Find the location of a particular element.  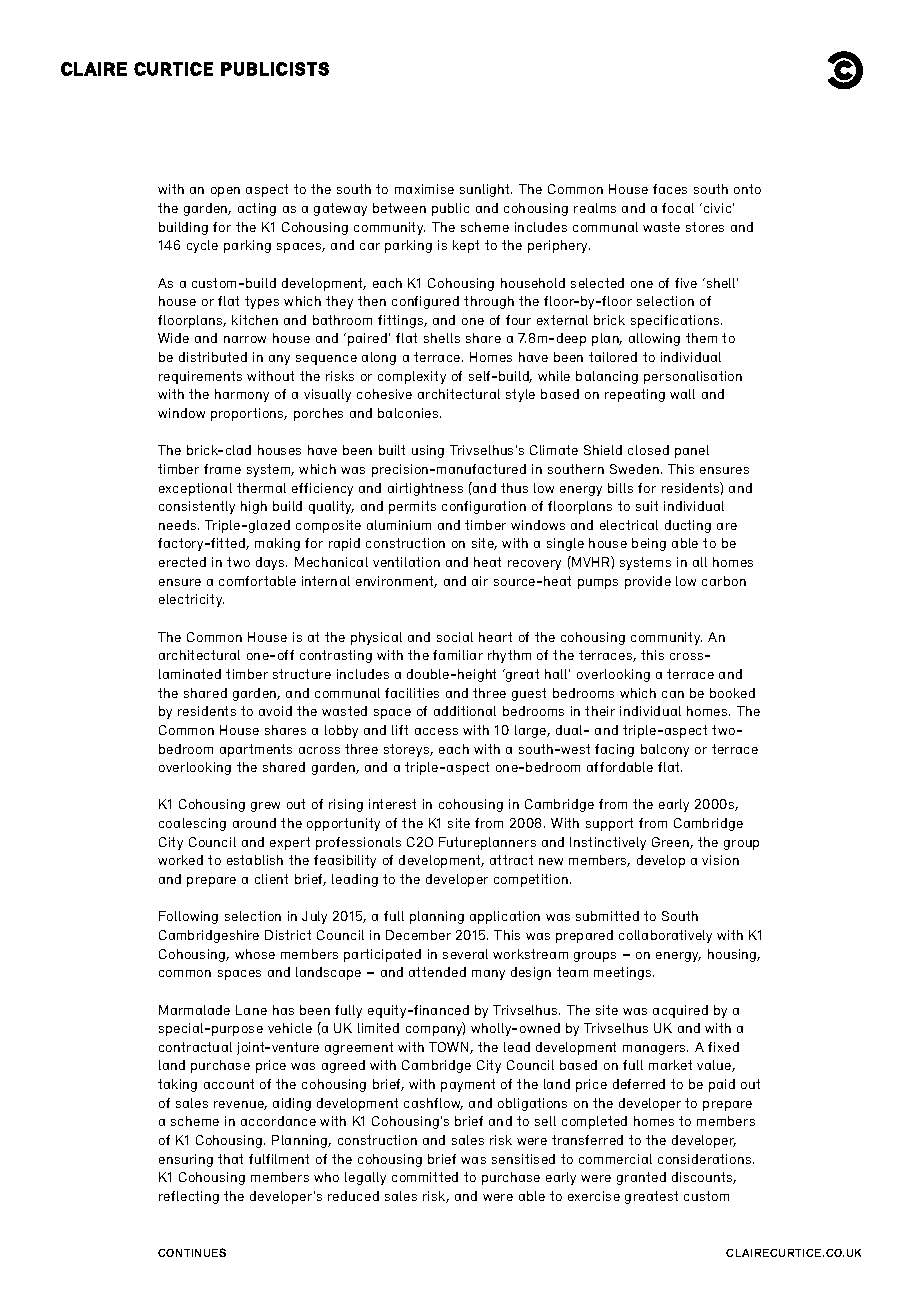

acting is located at coordinates (257, 209).
